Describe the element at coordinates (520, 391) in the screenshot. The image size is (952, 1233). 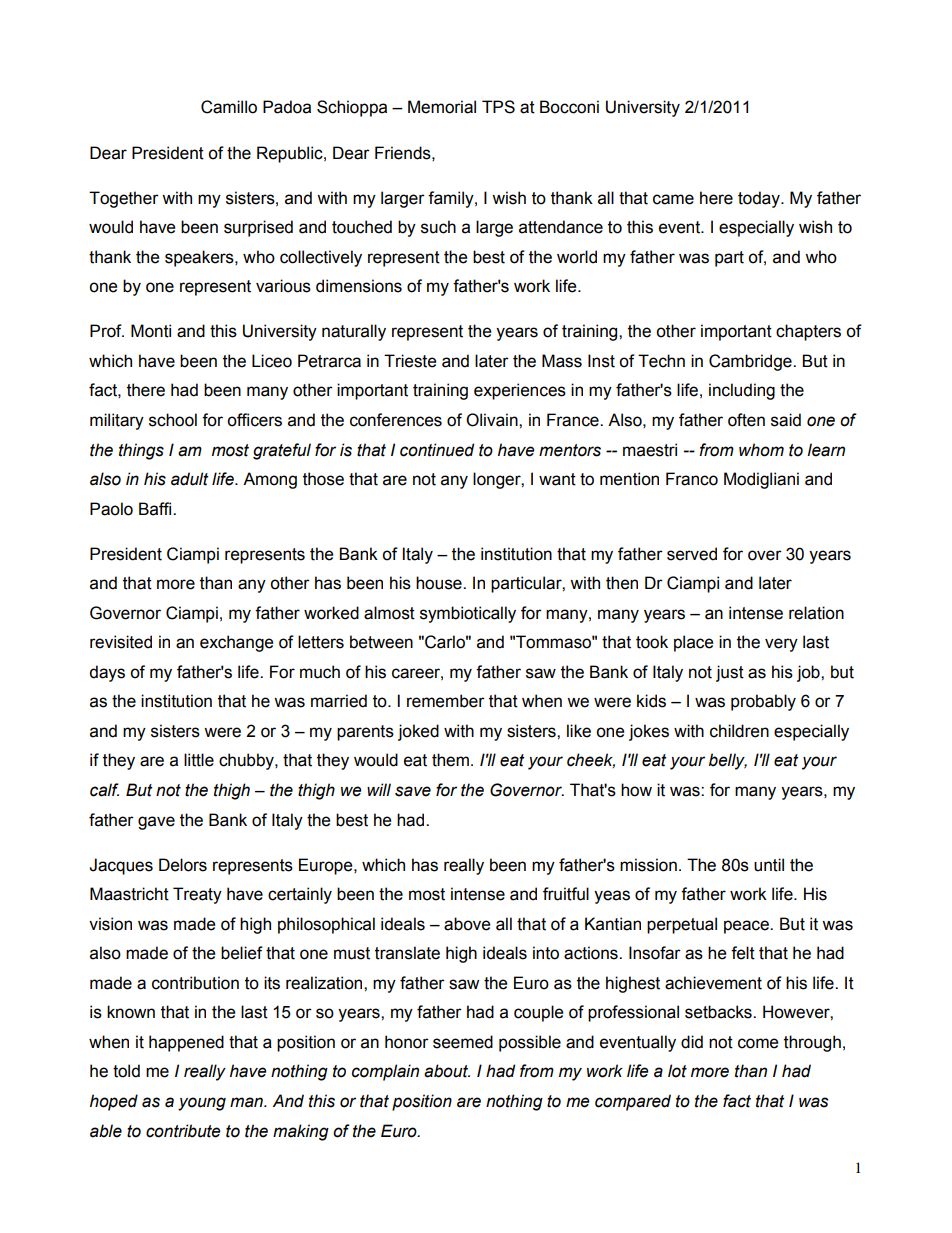
I see `experiences` at that location.
